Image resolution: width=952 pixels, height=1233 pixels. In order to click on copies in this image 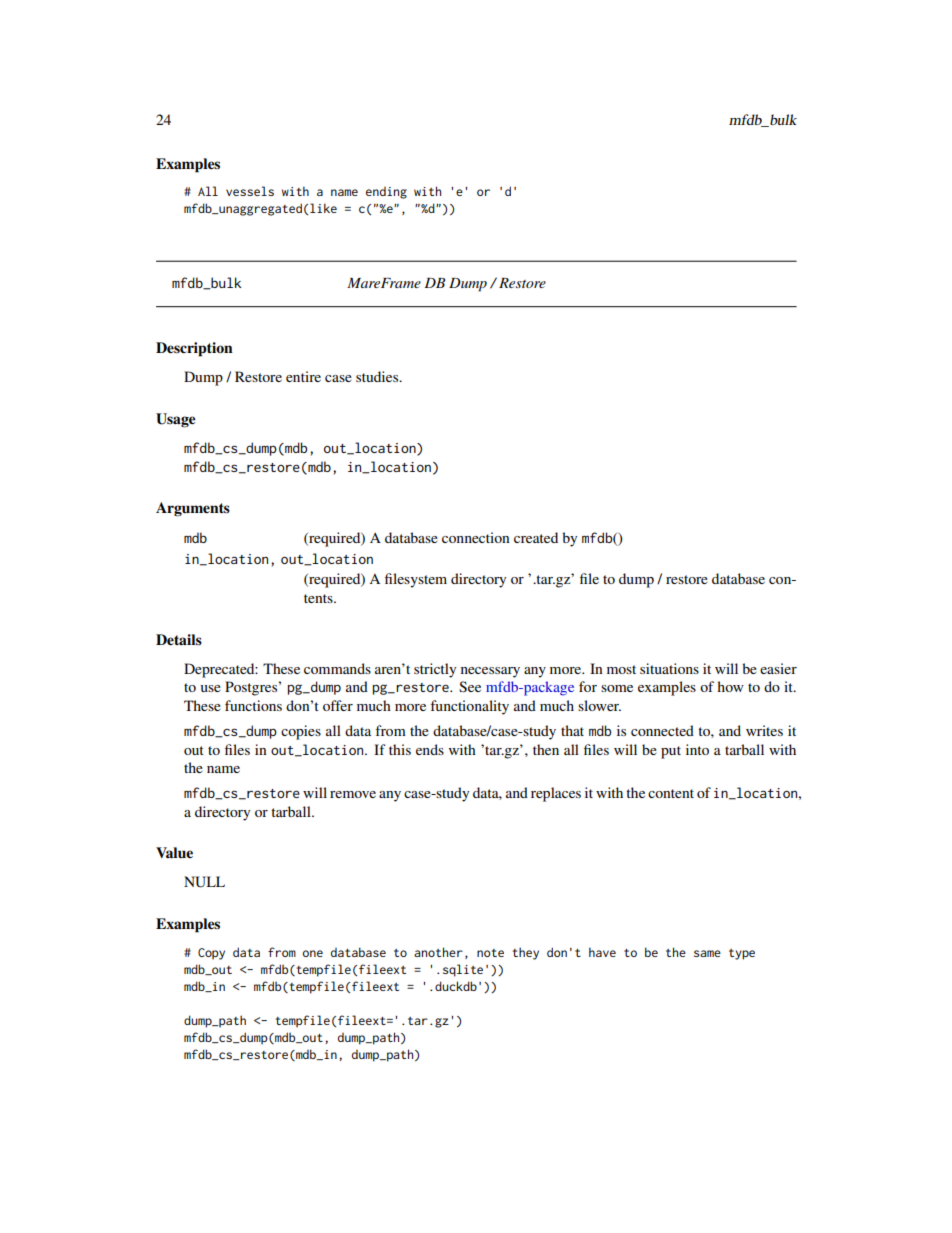, I will do `click(301, 732)`.
